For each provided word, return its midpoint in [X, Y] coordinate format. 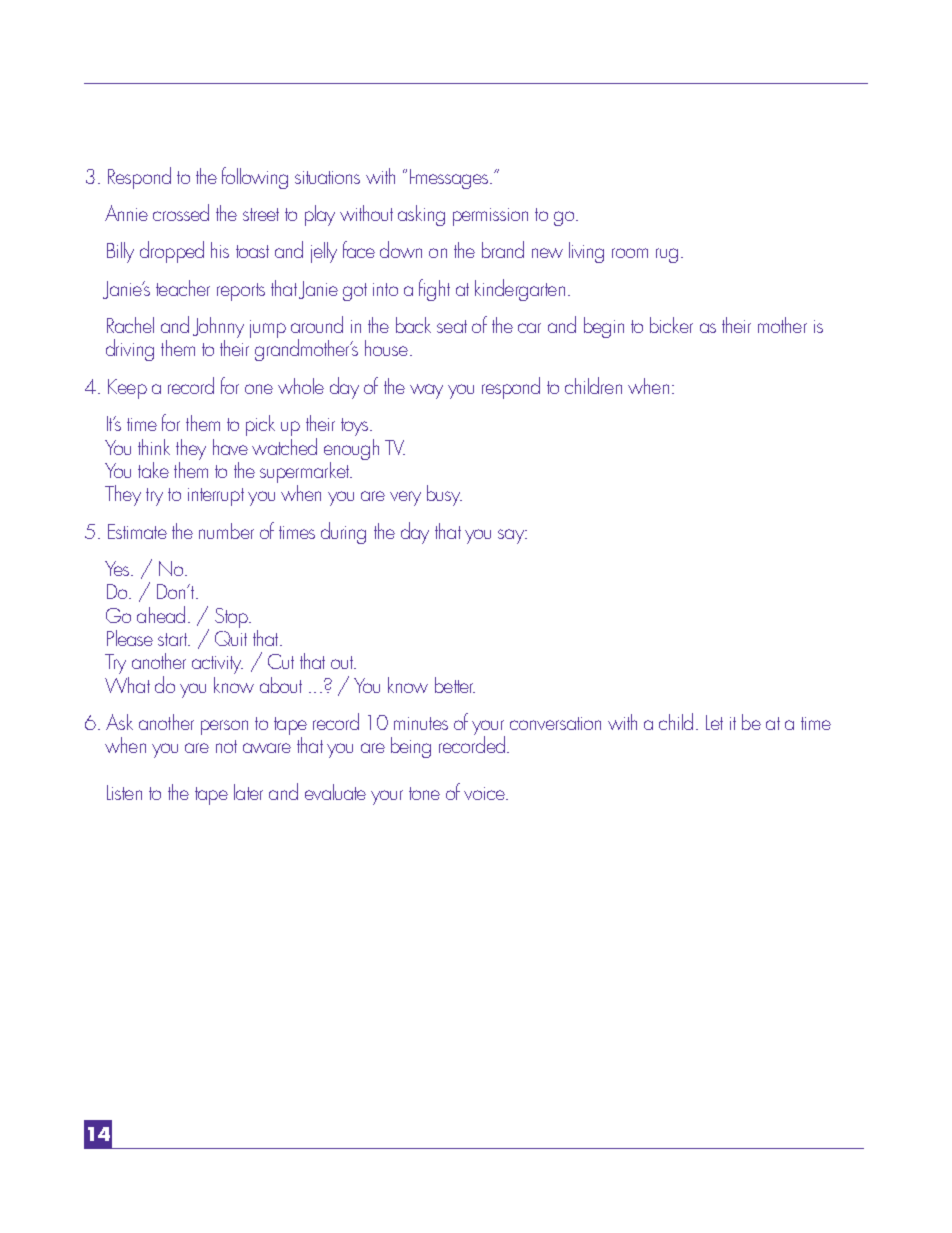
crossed [181, 212]
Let [714, 722]
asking [421, 215]
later [248, 792]
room [630, 253]
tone [424, 793]
